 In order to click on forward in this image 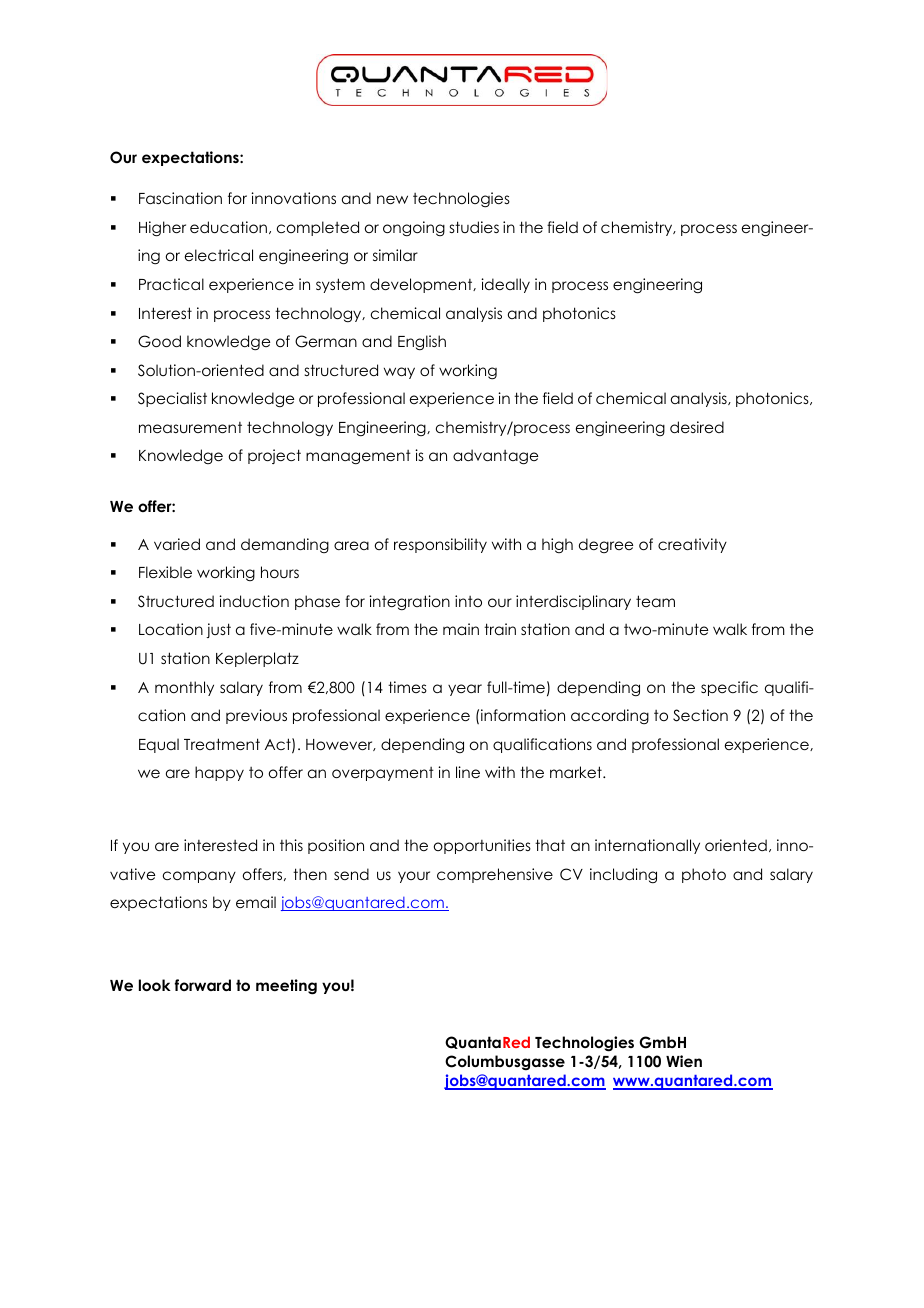, I will do `click(203, 985)`.
